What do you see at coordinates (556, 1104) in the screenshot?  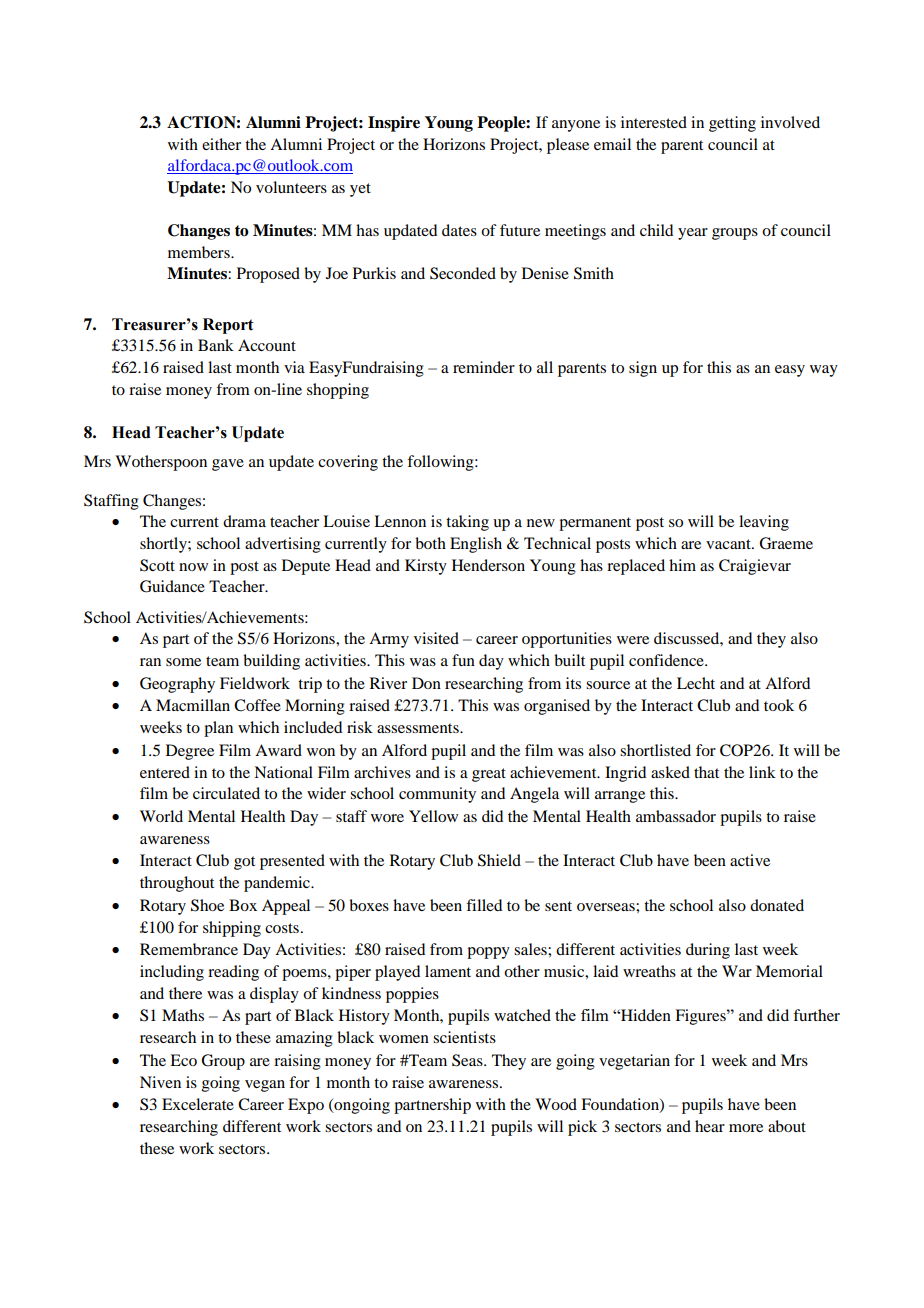 I see `Wood` at bounding box center [556, 1104].
